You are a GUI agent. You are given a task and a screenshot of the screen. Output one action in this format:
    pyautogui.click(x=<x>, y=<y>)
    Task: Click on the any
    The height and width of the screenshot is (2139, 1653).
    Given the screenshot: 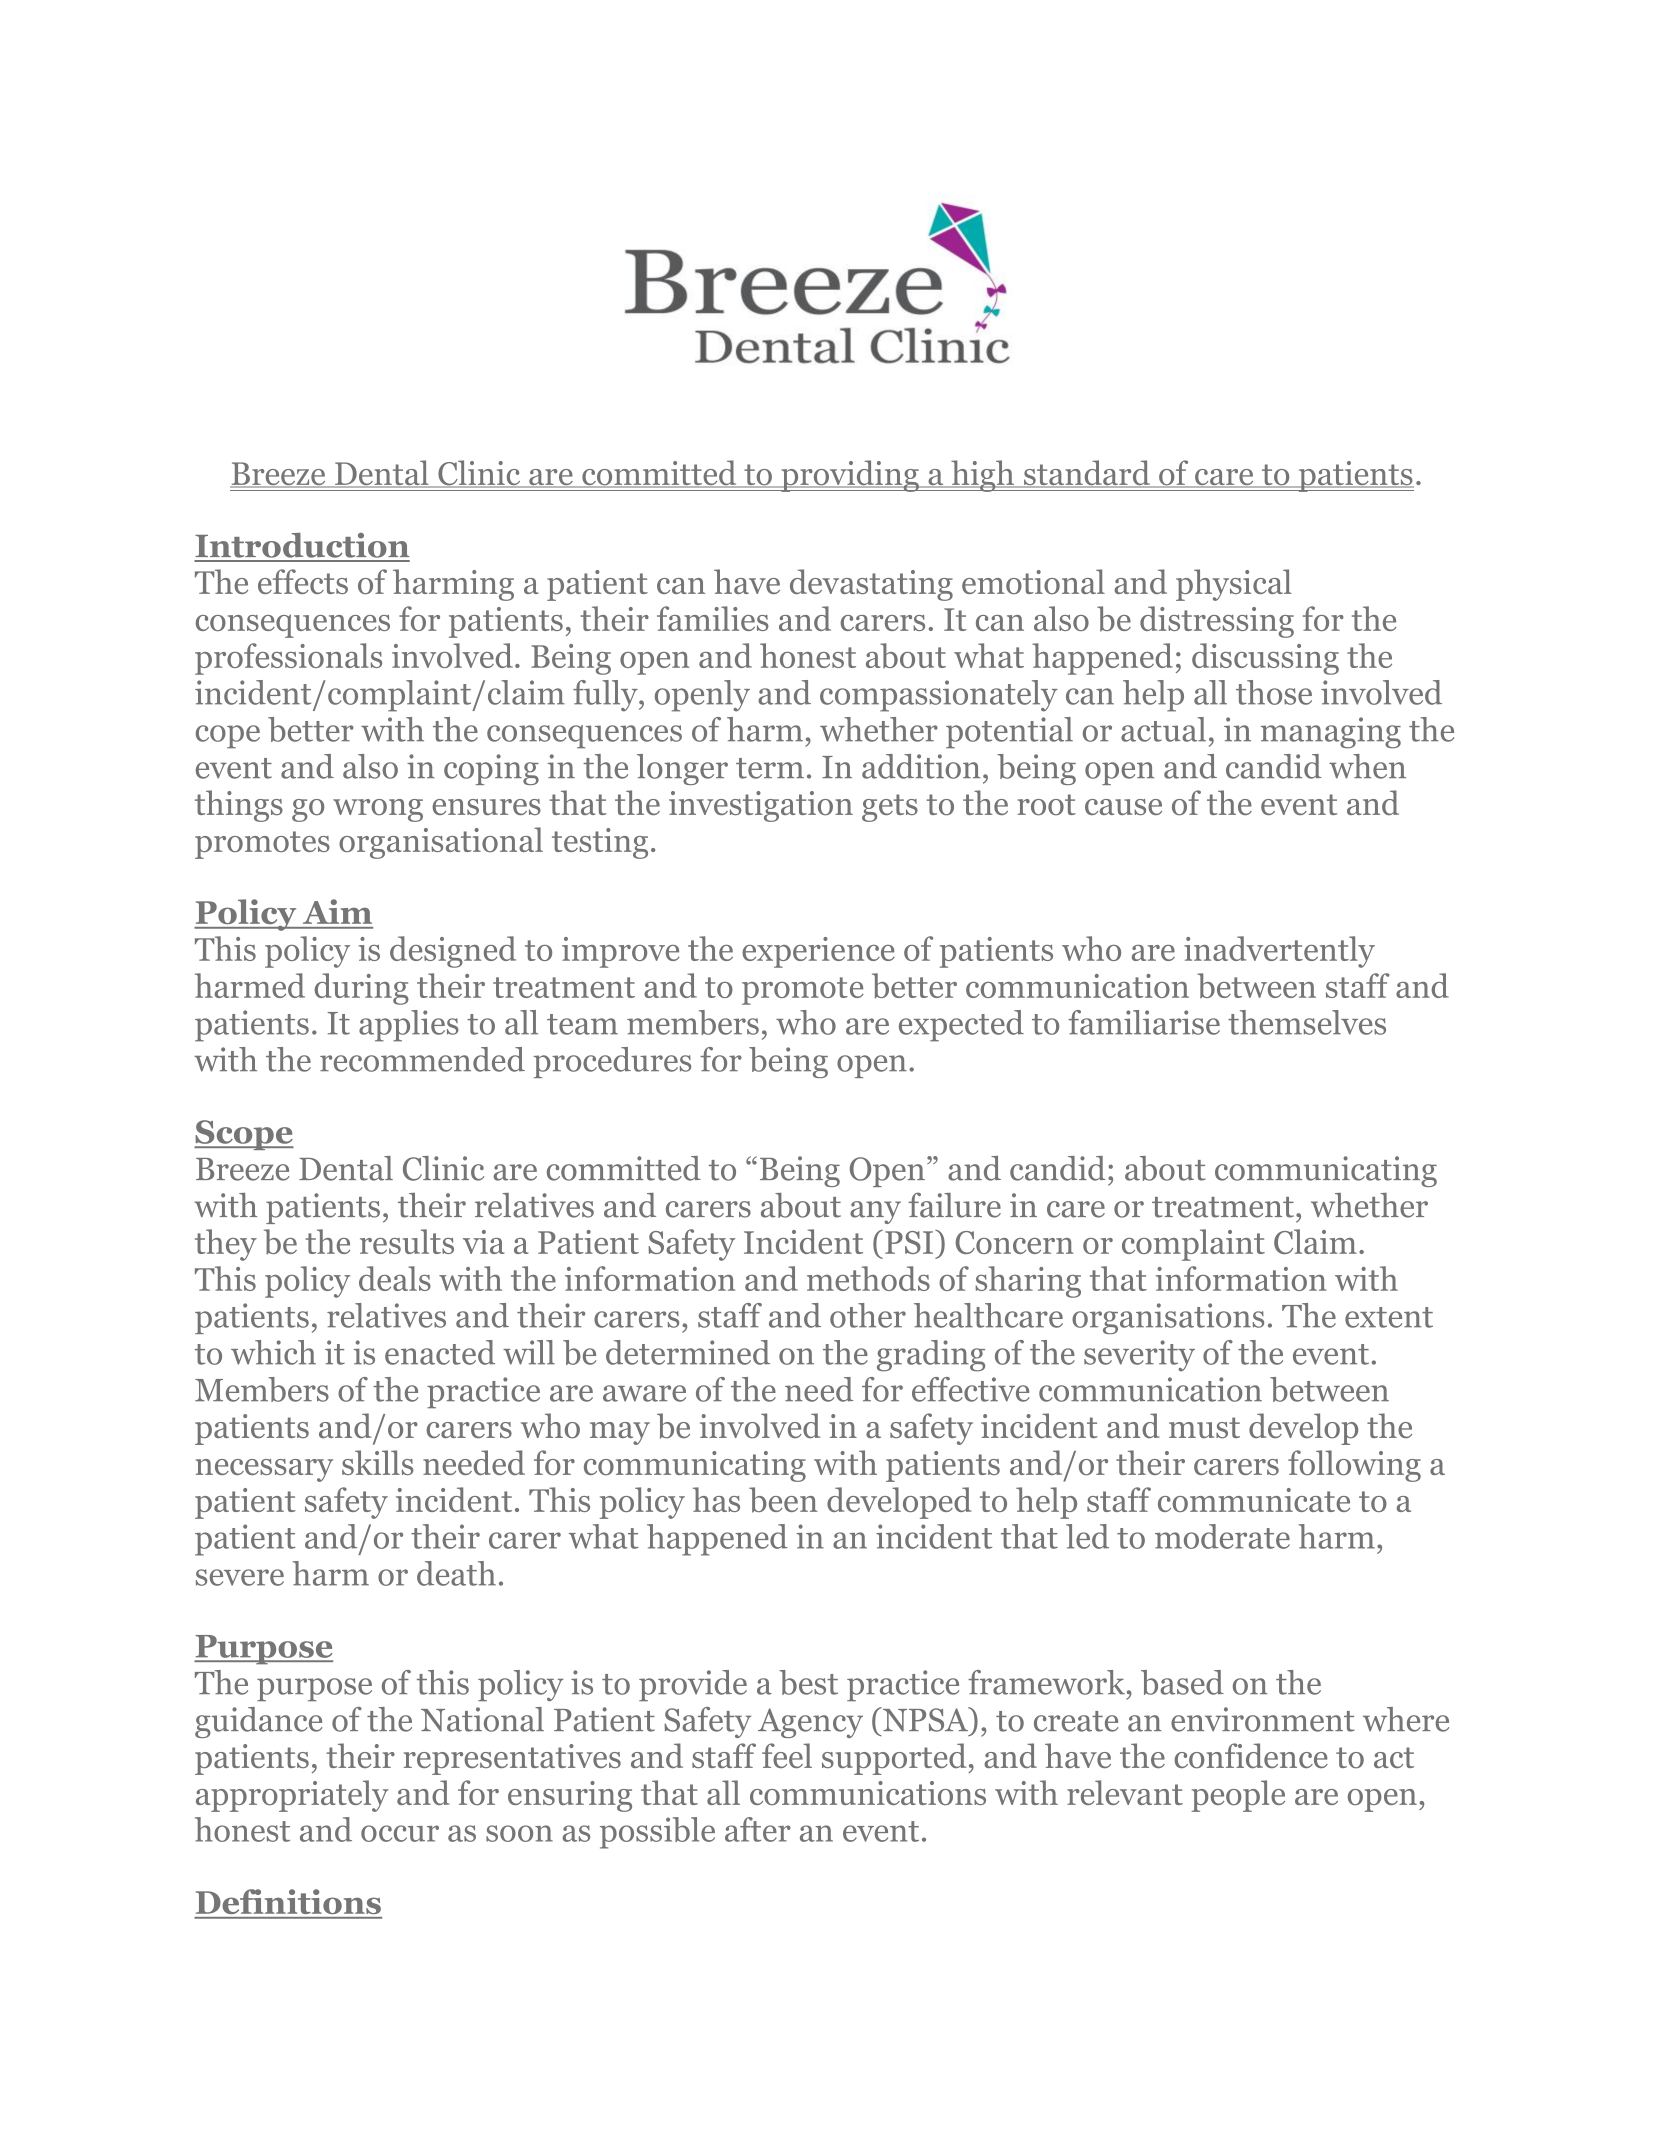 What is the action you would take?
    pyautogui.click(x=875, y=1212)
